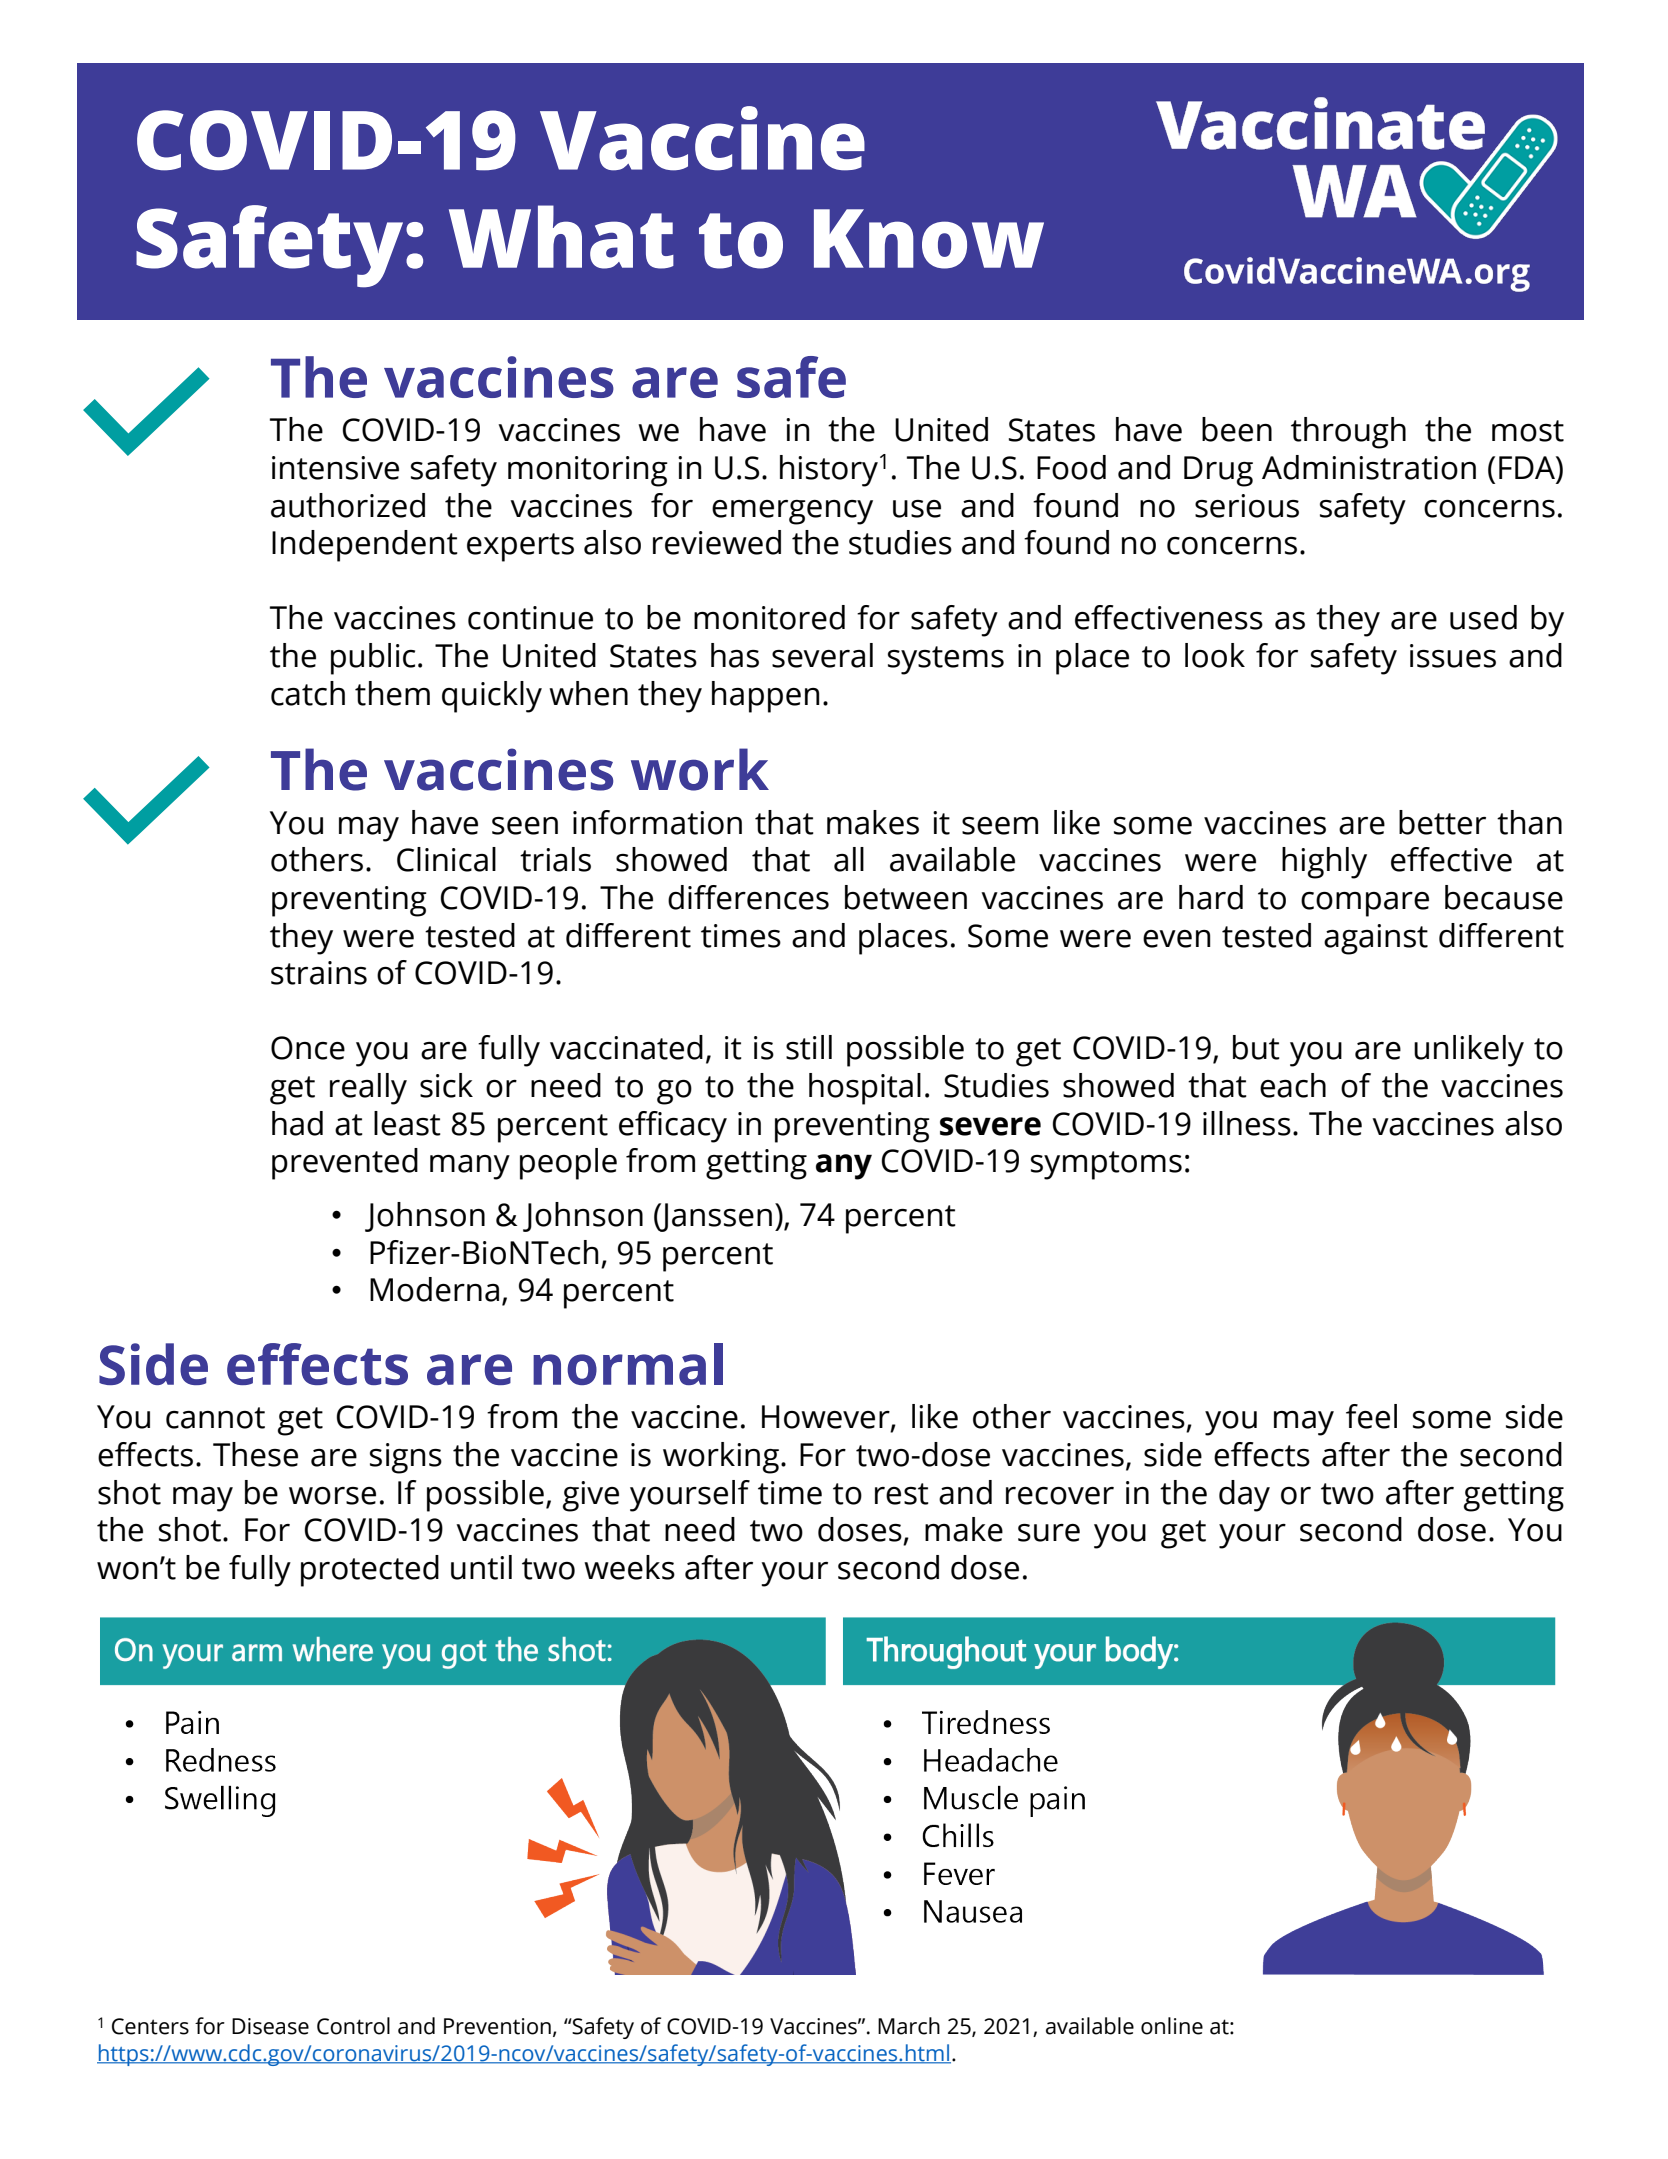 The height and width of the screenshot is (2159, 1668). Describe the element at coordinates (865, 1089) in the screenshot. I see `hospital` at that location.
